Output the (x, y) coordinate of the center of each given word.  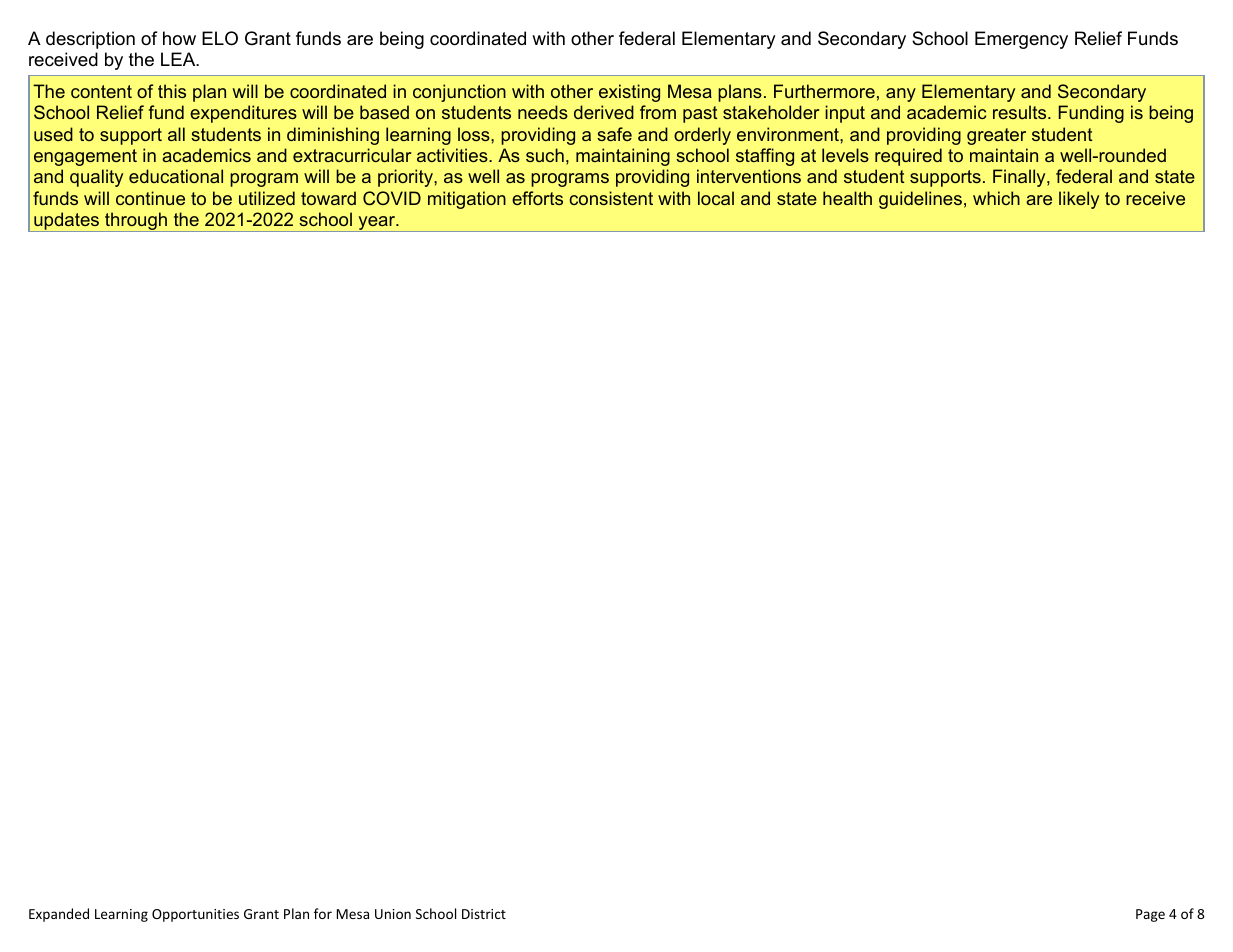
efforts (537, 198)
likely (1079, 200)
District (484, 914)
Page (1150, 915)
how (179, 38)
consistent (611, 198)
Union (393, 914)
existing (629, 93)
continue (150, 198)
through (136, 222)
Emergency (1021, 40)
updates (67, 222)
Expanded (59, 915)
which (996, 198)
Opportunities (195, 915)
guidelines (920, 200)
